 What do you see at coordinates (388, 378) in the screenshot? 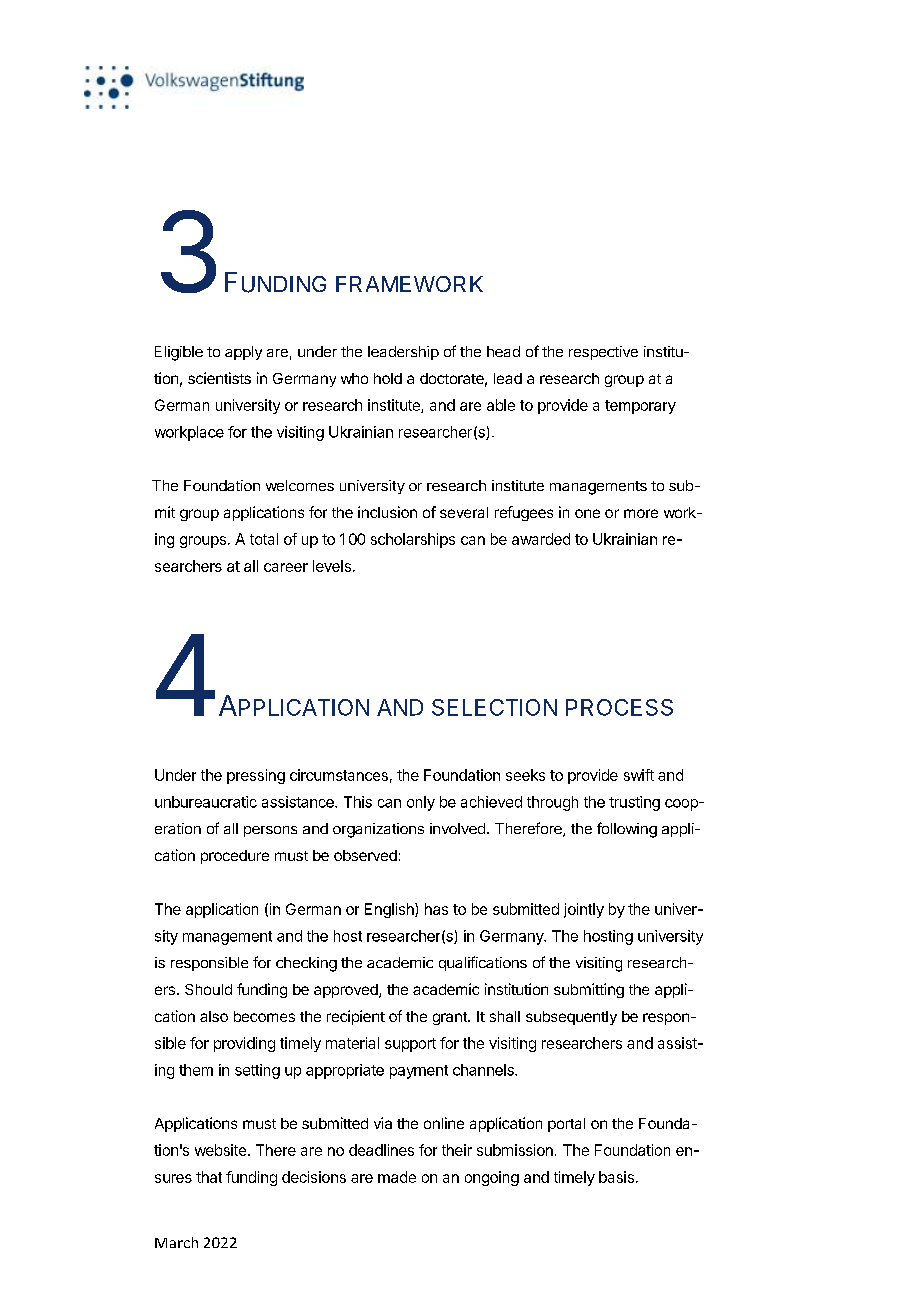
I see `hold` at bounding box center [388, 378].
